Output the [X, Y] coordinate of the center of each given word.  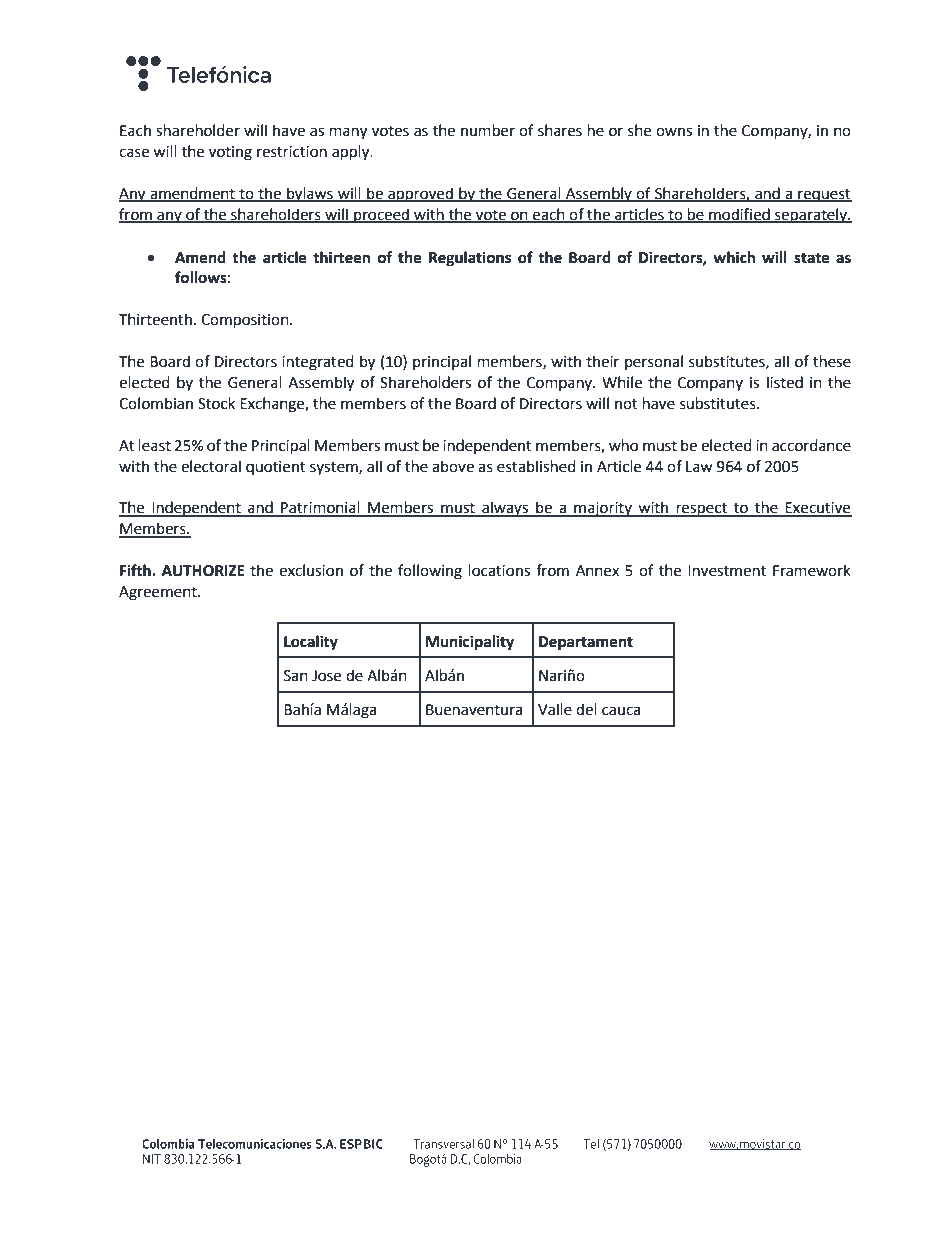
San [296, 676]
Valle [555, 709]
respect [702, 510]
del [586, 709]
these [832, 361]
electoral [211, 466]
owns [674, 132]
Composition [246, 321]
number [488, 130]
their [602, 361]
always [505, 509]
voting [230, 153]
